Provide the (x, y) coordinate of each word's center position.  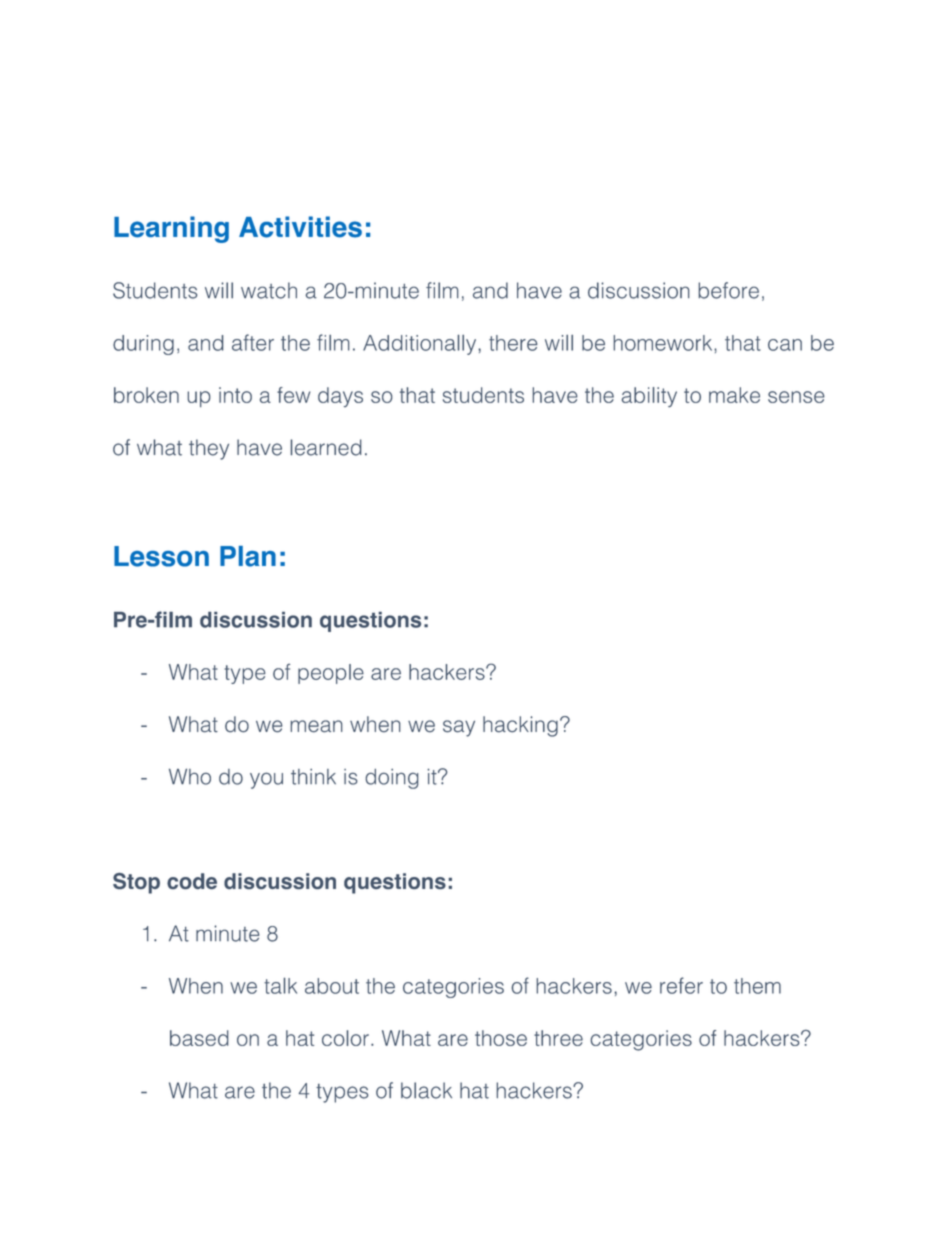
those (501, 1038)
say (459, 728)
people (331, 674)
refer (681, 985)
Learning (171, 229)
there (513, 343)
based (199, 1038)
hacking (520, 726)
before (728, 290)
